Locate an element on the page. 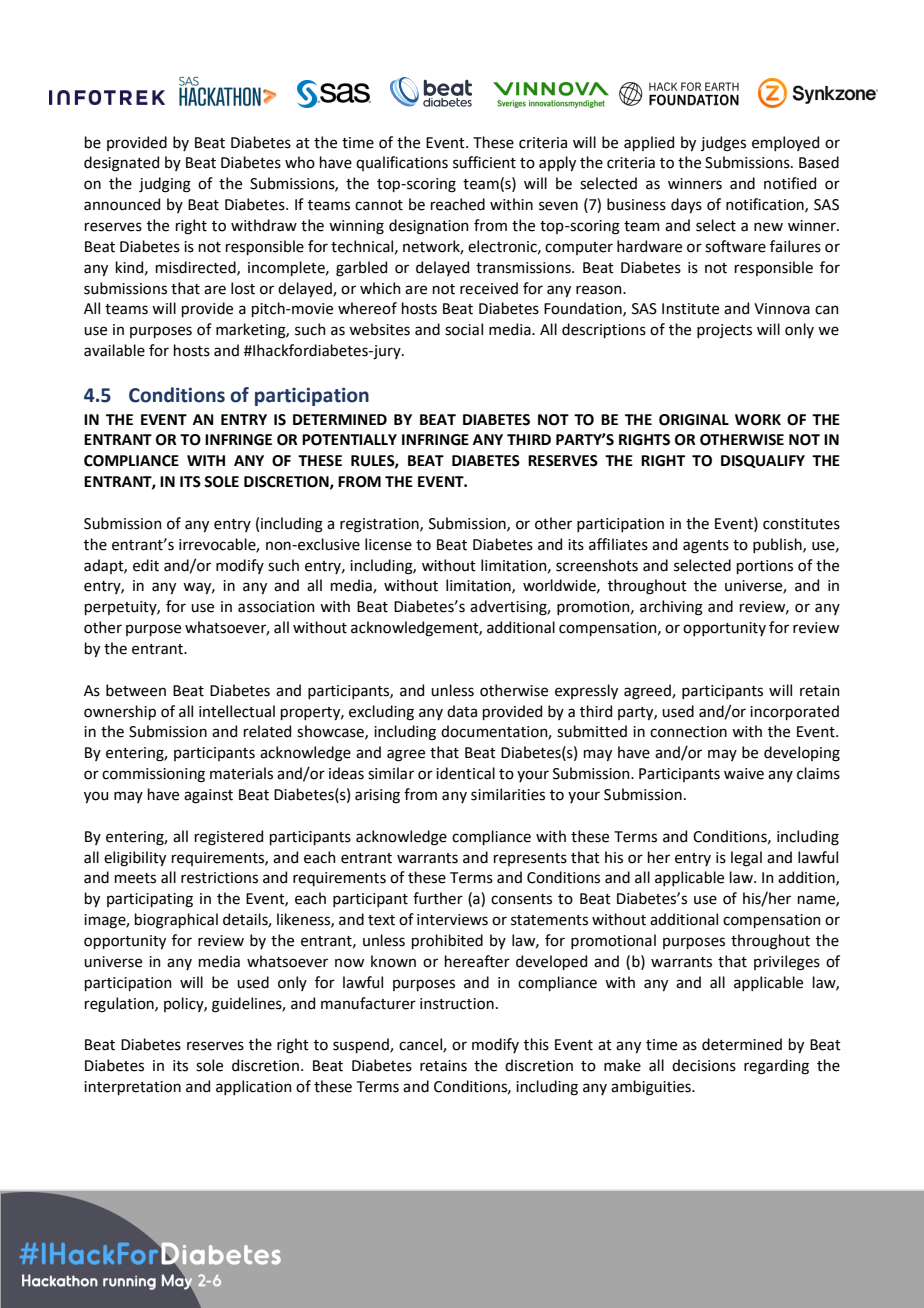 This document has height=1308, width=924. judging is located at coordinates (165, 185).
